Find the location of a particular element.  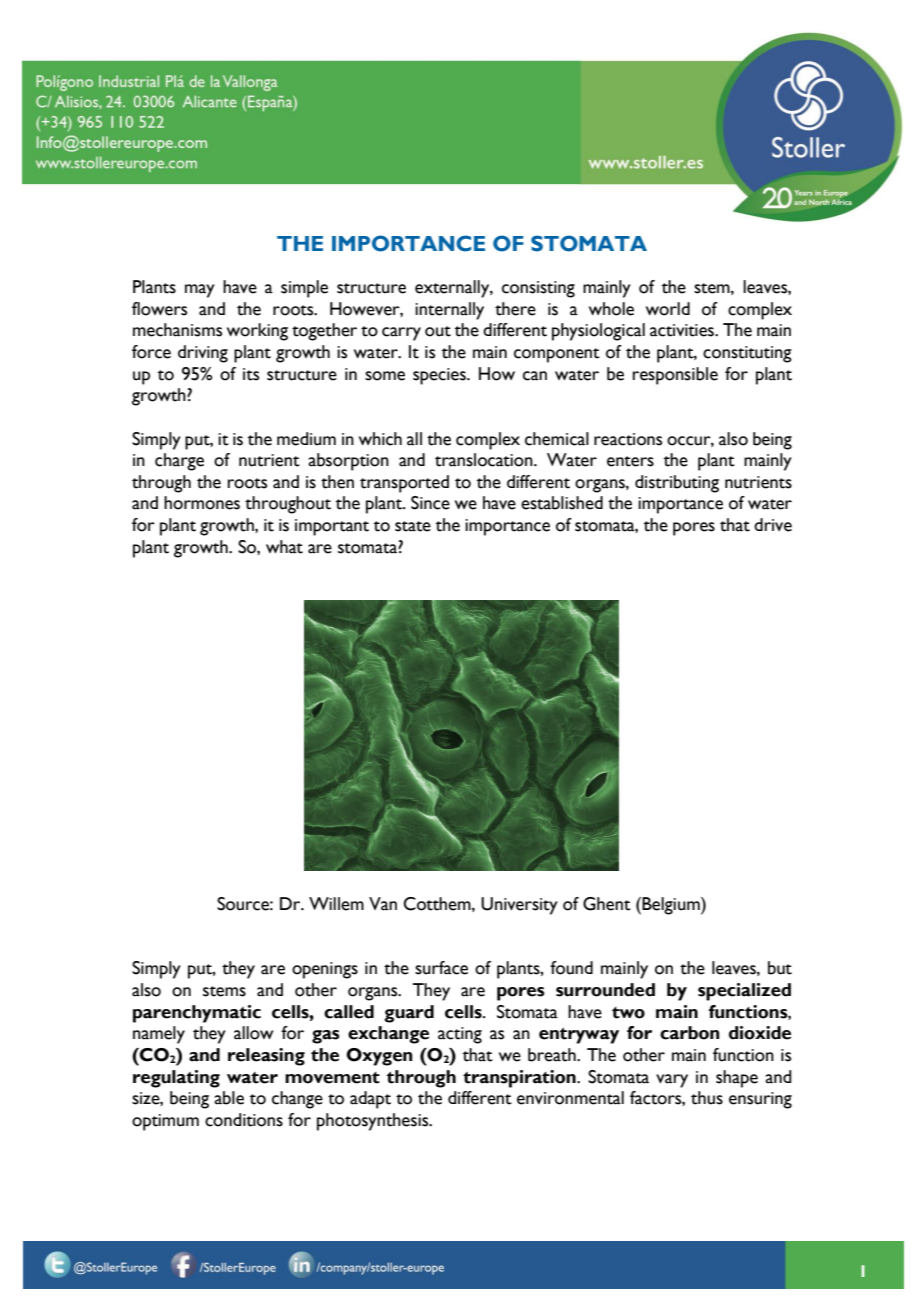

state is located at coordinates (413, 526).
